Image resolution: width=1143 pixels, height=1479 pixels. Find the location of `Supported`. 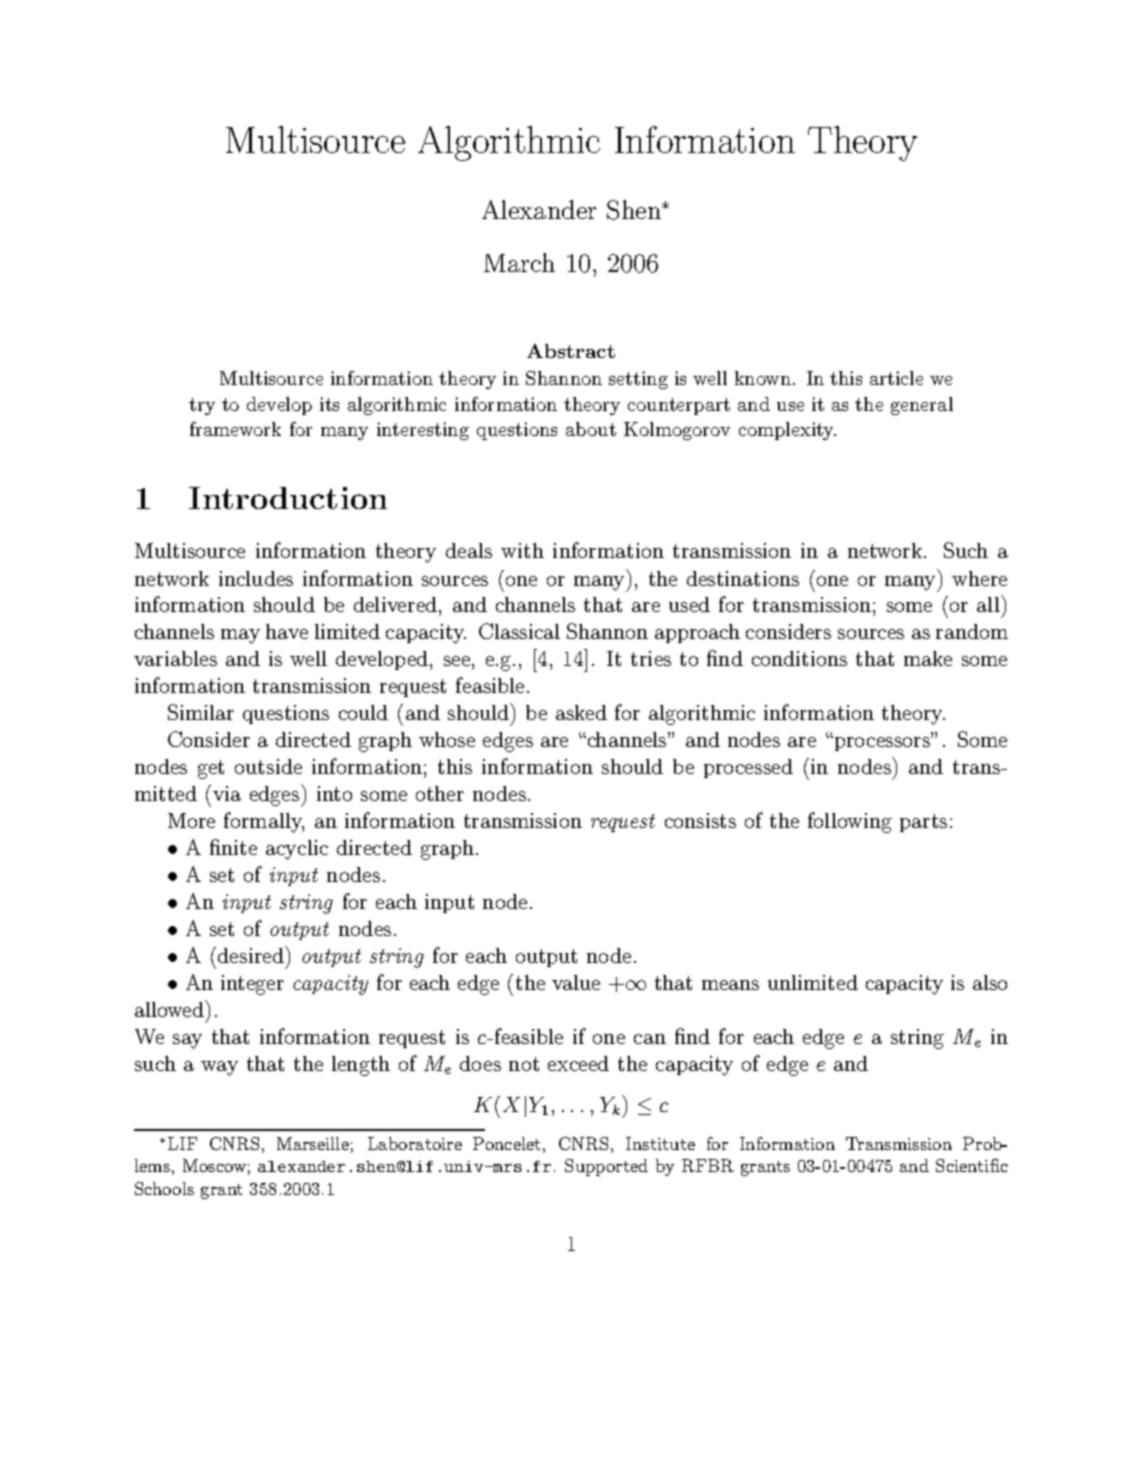

Supported is located at coordinates (606, 1167).
